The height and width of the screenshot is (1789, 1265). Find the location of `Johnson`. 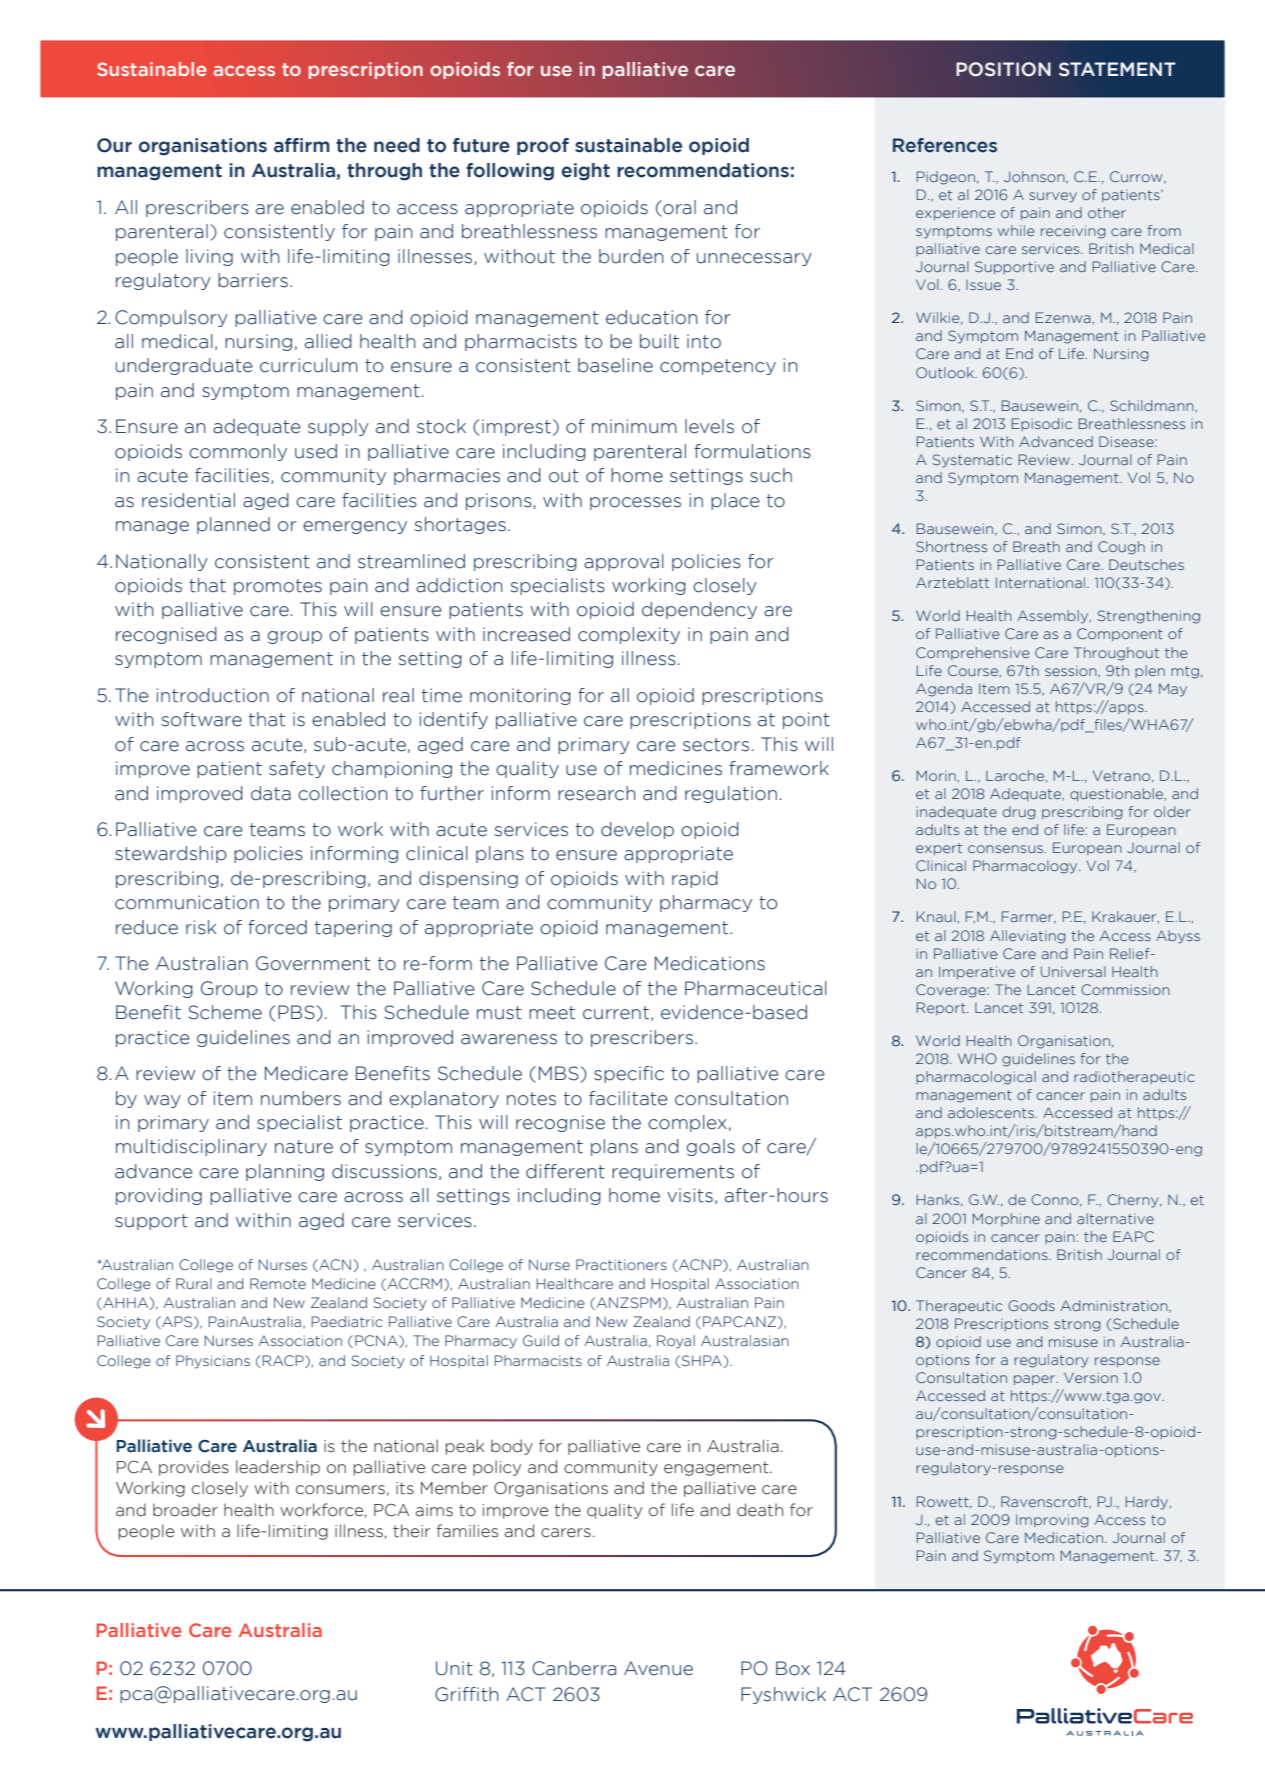

Johnson is located at coordinates (1035, 177).
